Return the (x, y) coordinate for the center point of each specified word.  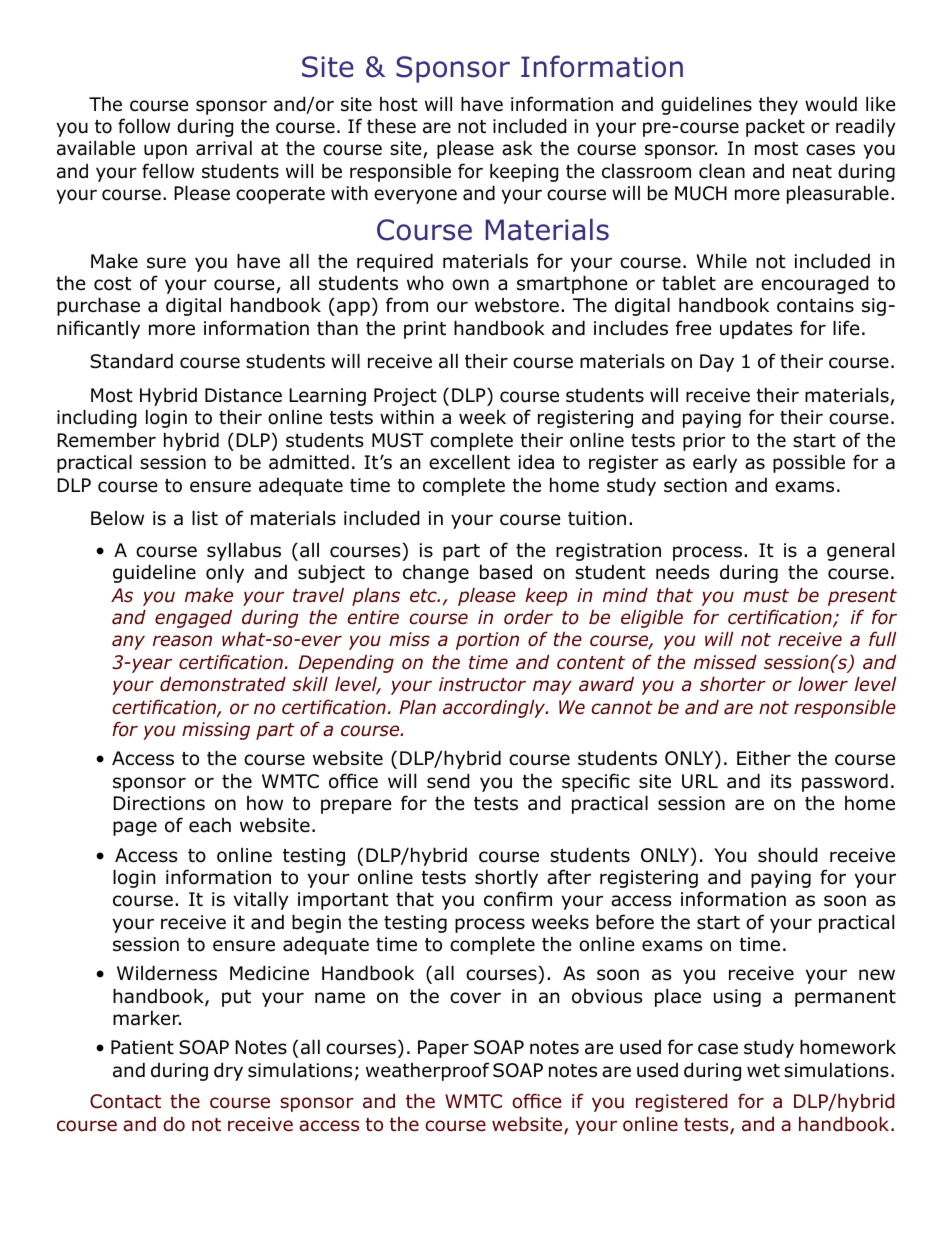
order (528, 617)
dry (228, 1071)
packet (775, 128)
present (862, 597)
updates (756, 329)
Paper (443, 1049)
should (788, 855)
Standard (131, 361)
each (210, 825)
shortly (506, 878)
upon (165, 151)
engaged (193, 619)
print (425, 330)
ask (517, 148)
